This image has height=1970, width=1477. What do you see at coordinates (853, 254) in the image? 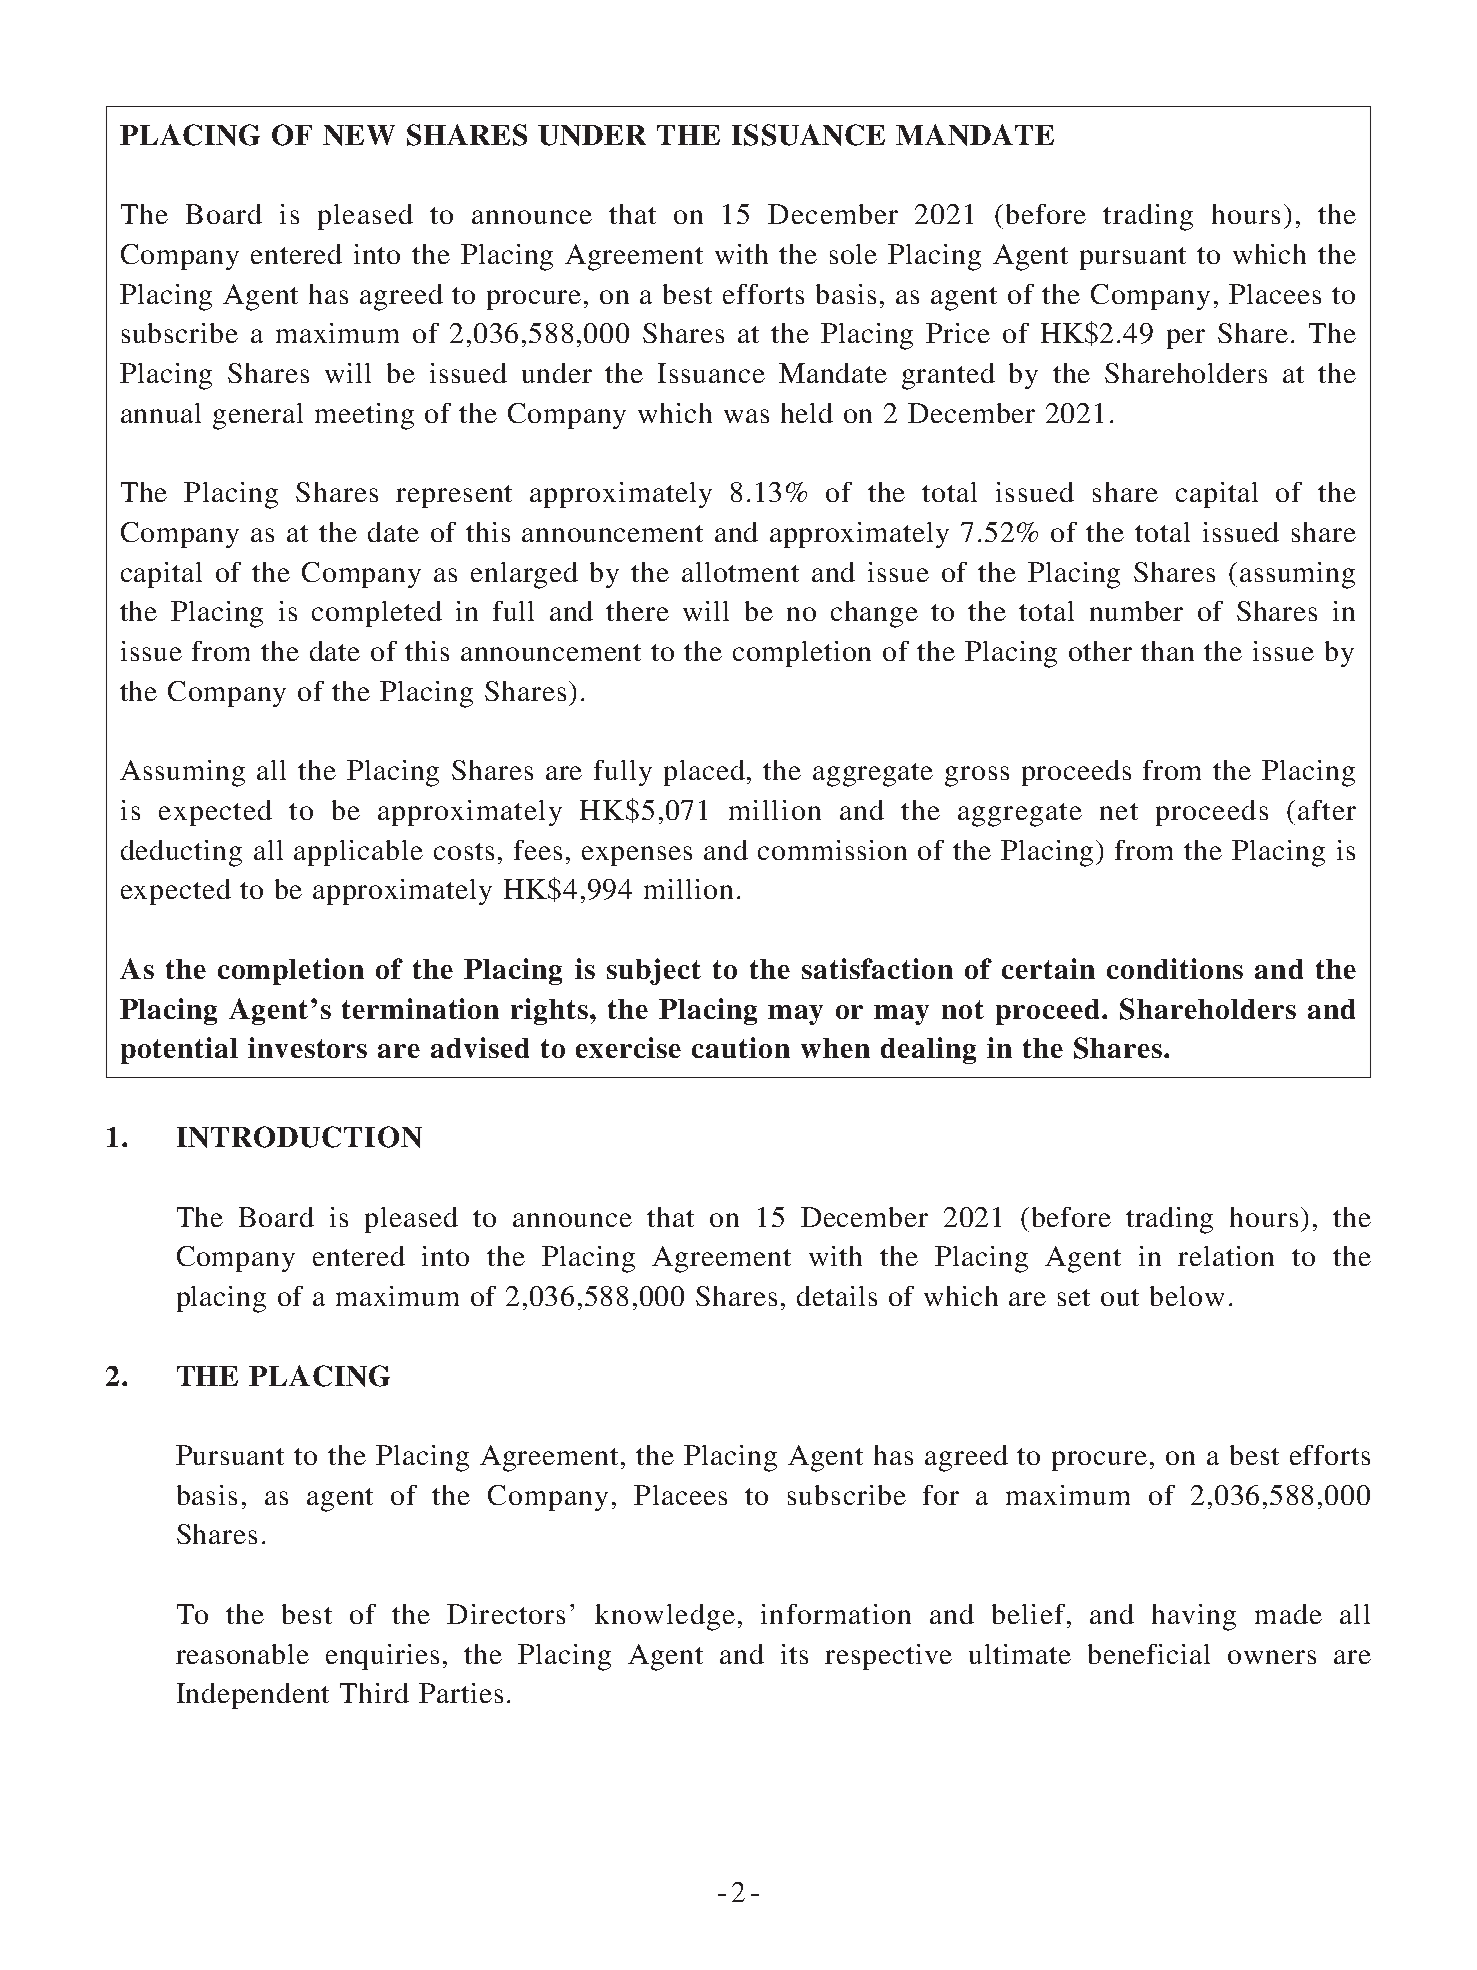
I see `sole` at bounding box center [853, 254].
